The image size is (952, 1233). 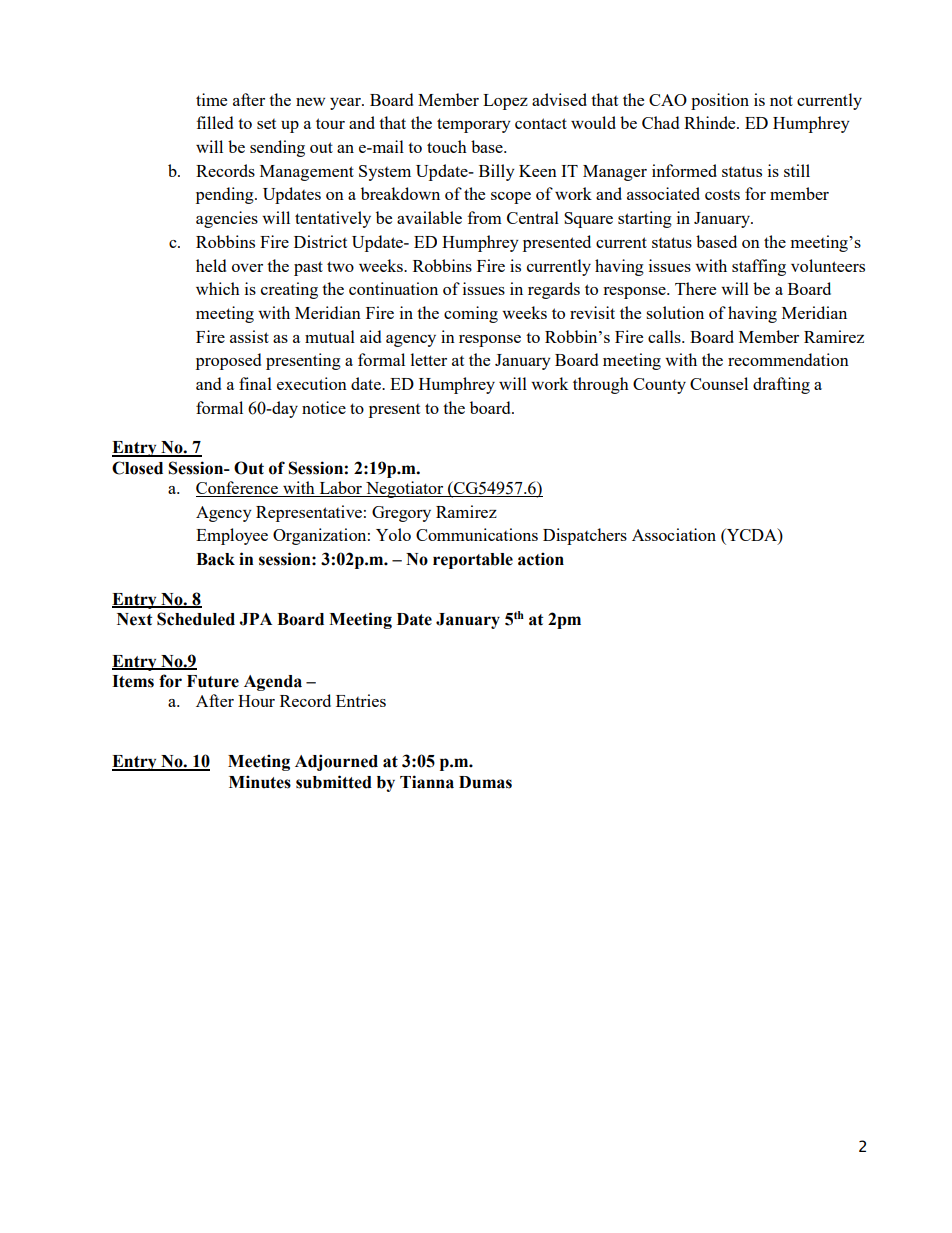 What do you see at coordinates (249, 336) in the page?
I see `assist` at bounding box center [249, 336].
